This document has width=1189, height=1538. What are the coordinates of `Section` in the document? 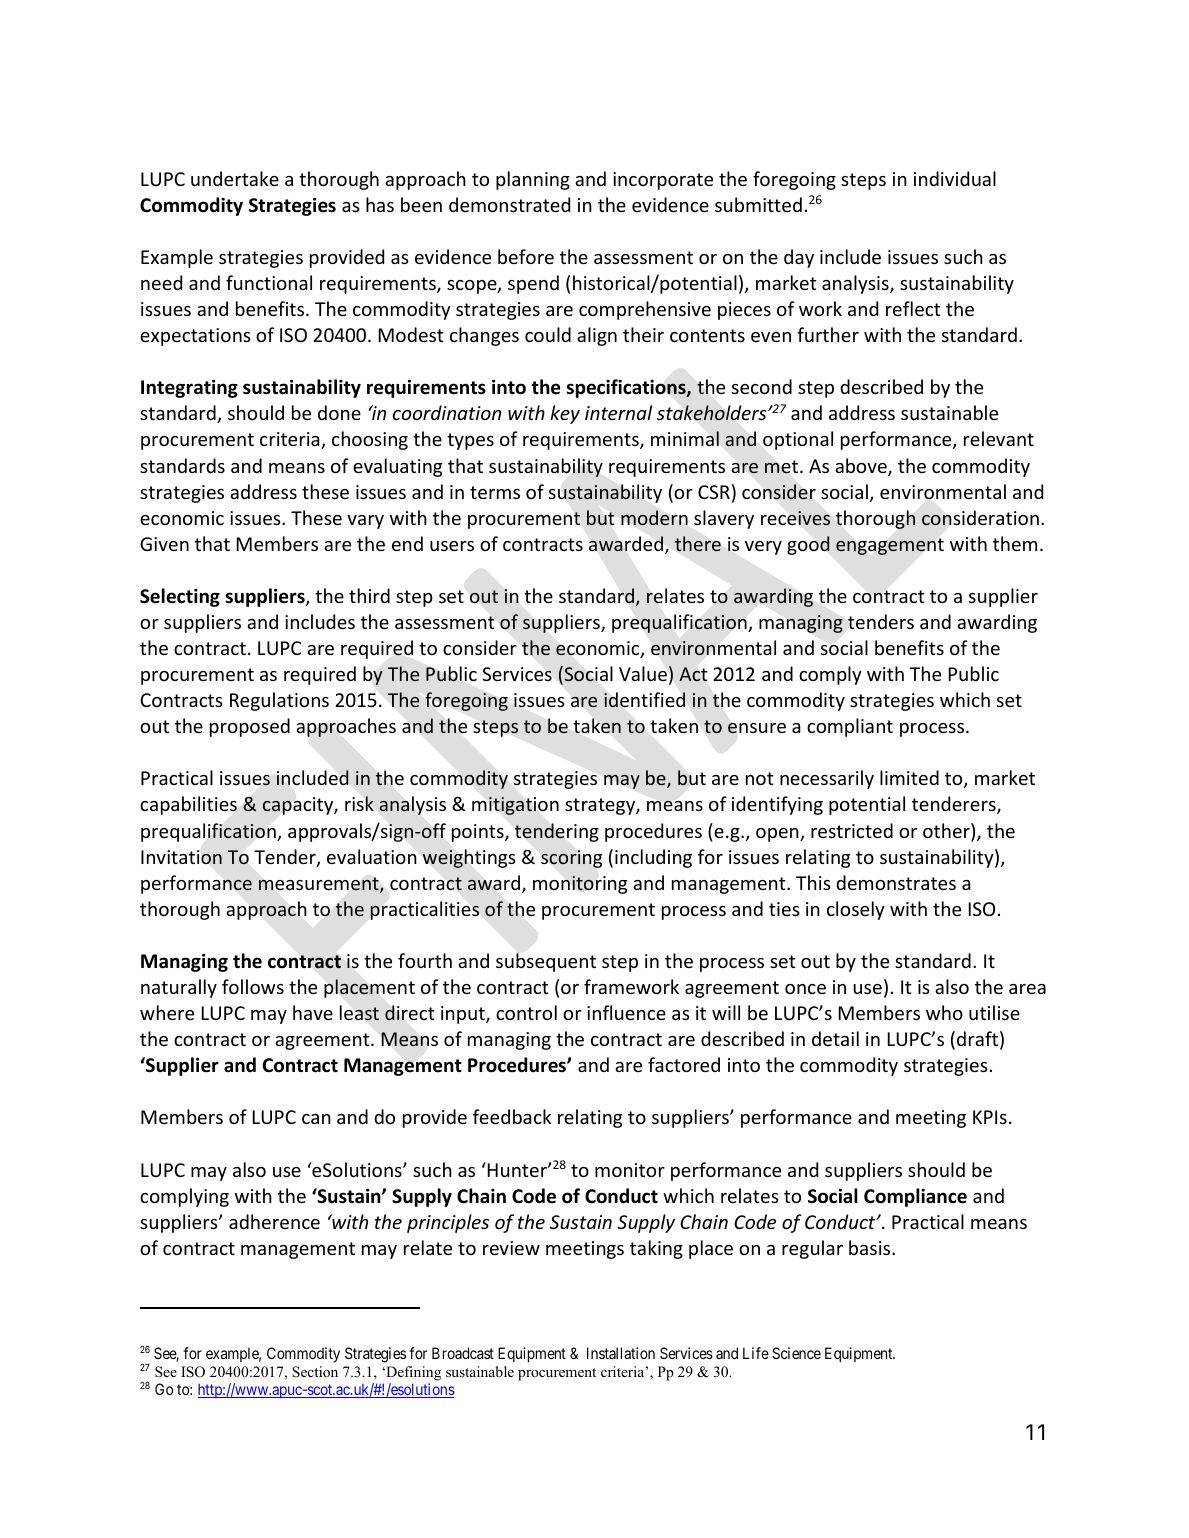 It's located at (315, 1372).
